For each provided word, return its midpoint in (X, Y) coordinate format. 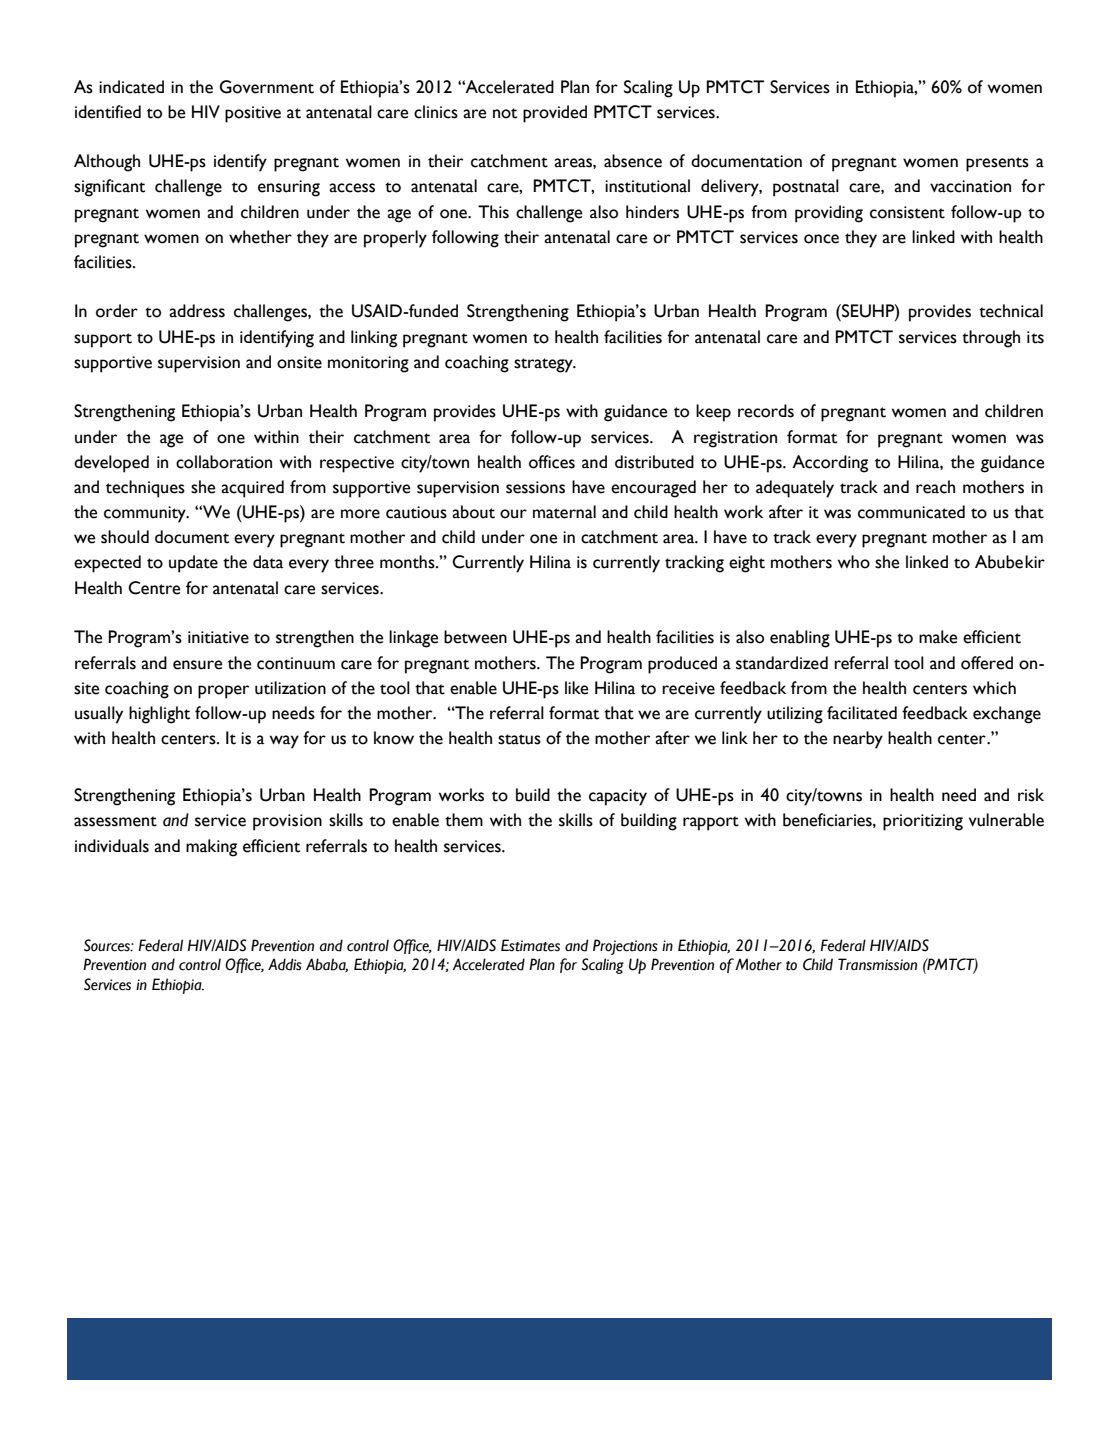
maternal (564, 512)
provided (555, 114)
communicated (911, 512)
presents (997, 164)
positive (253, 114)
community (146, 514)
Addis (285, 964)
